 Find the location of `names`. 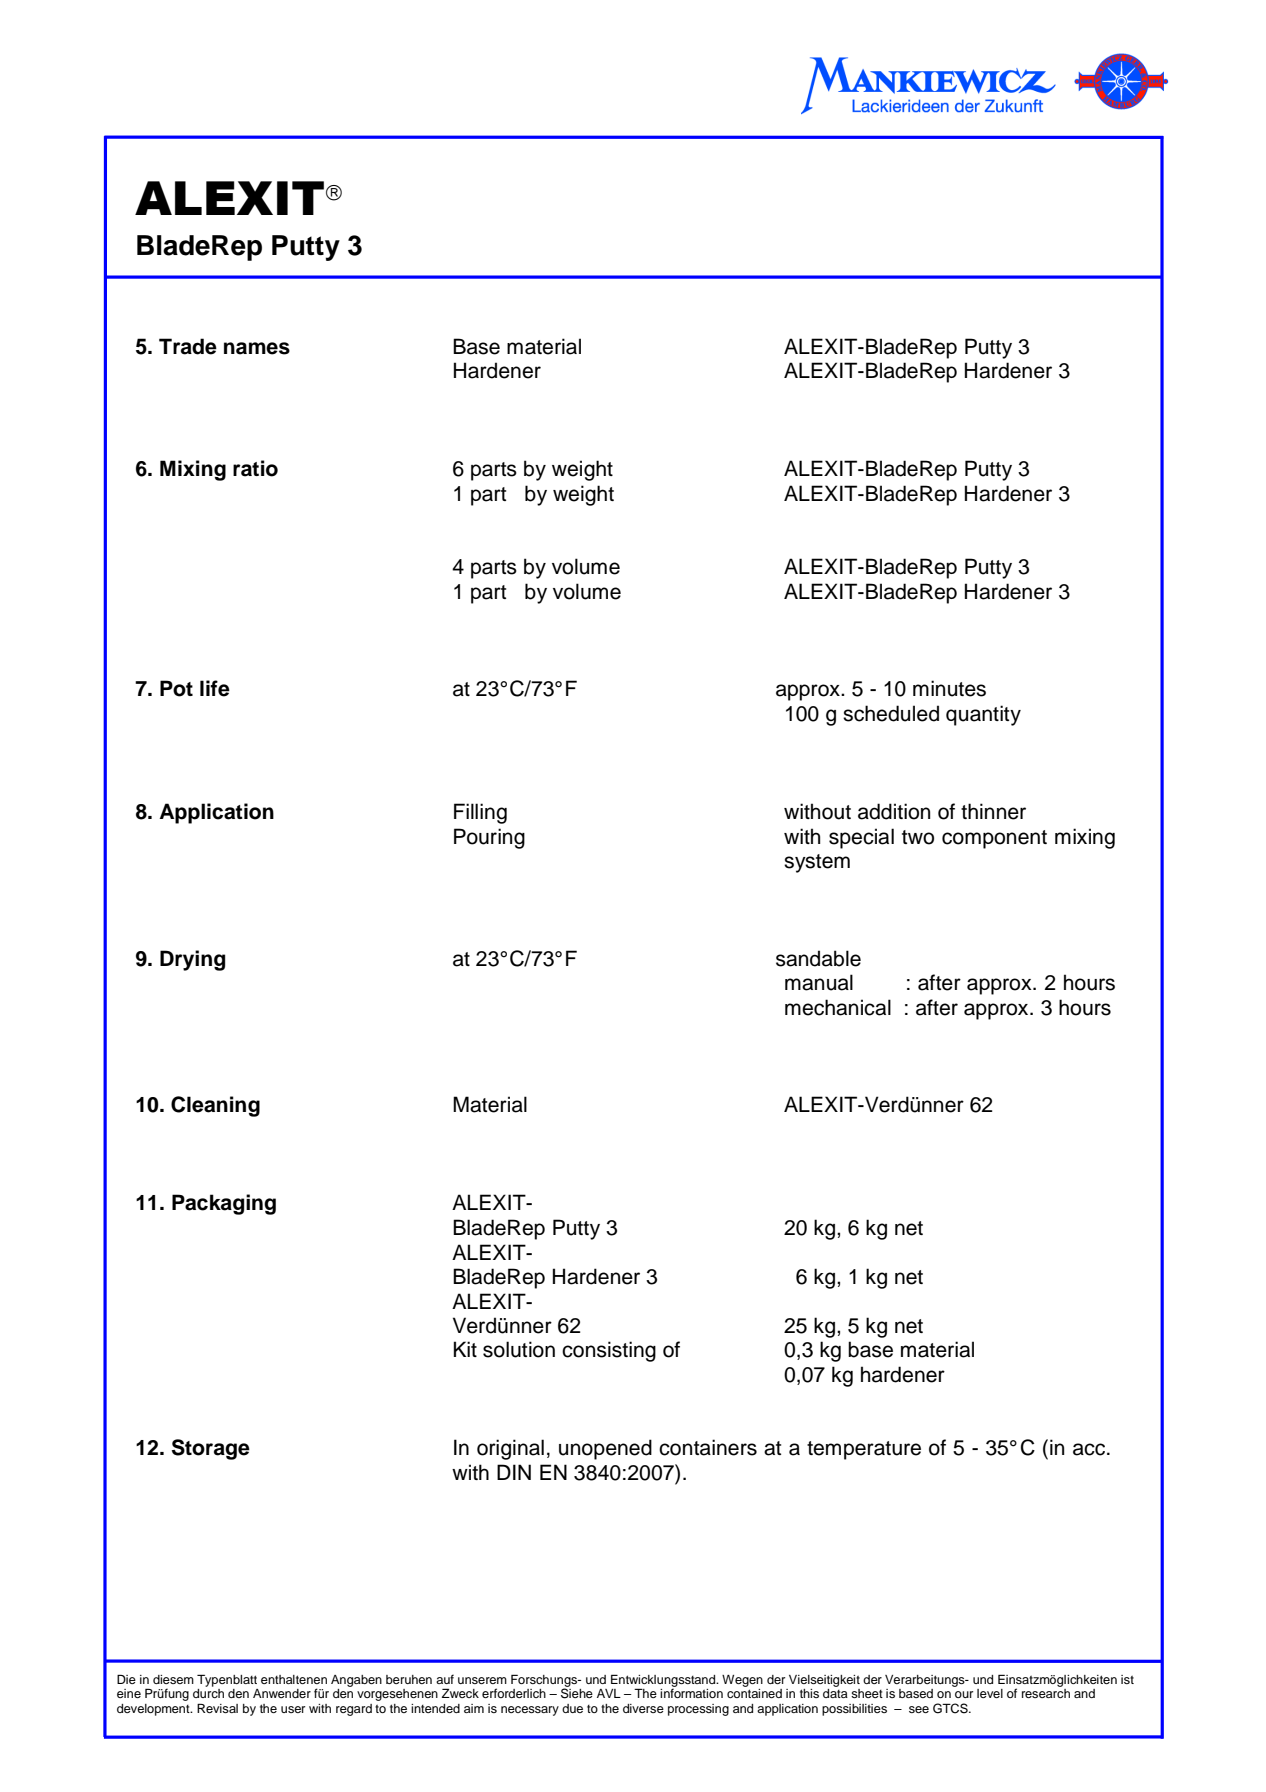

names is located at coordinates (257, 348).
